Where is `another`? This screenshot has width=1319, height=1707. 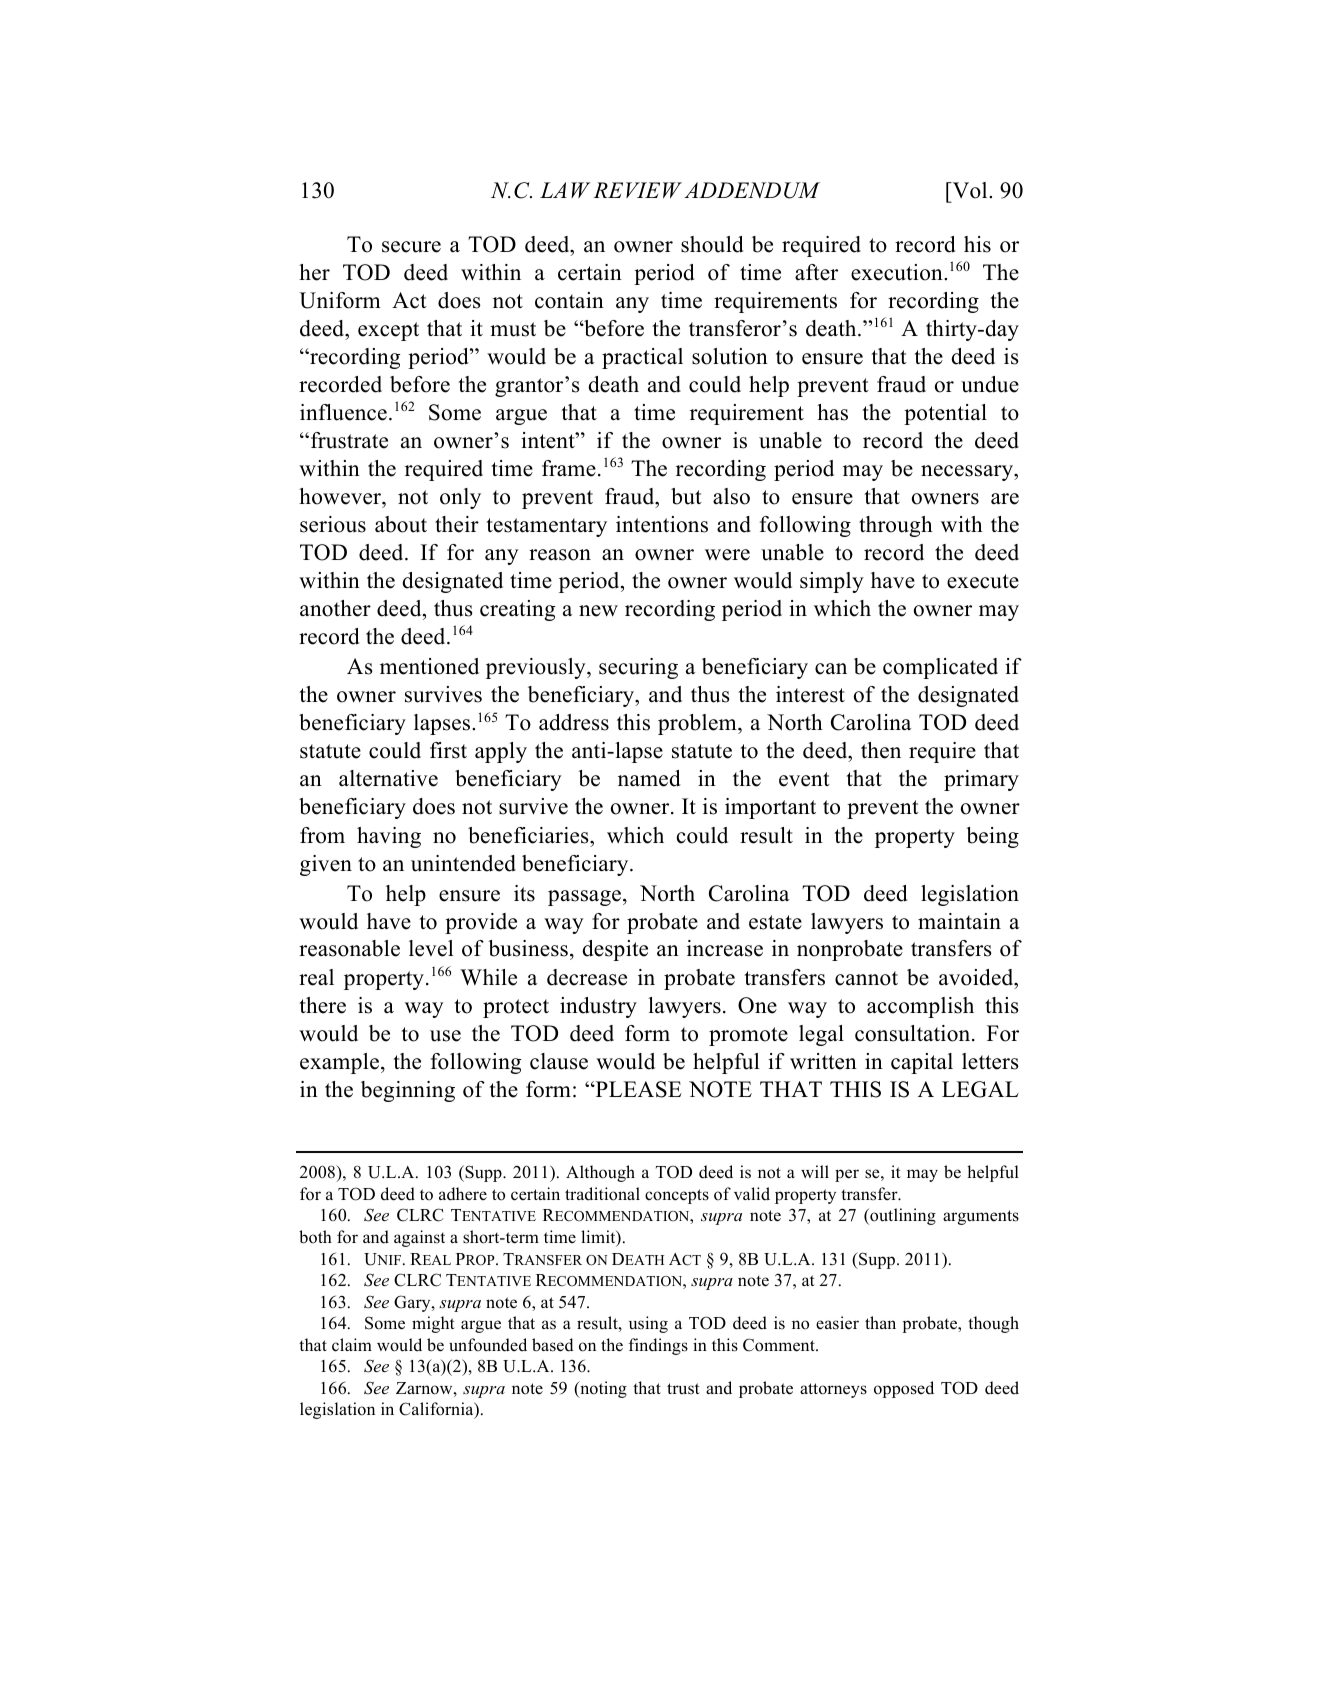 another is located at coordinates (335, 608).
